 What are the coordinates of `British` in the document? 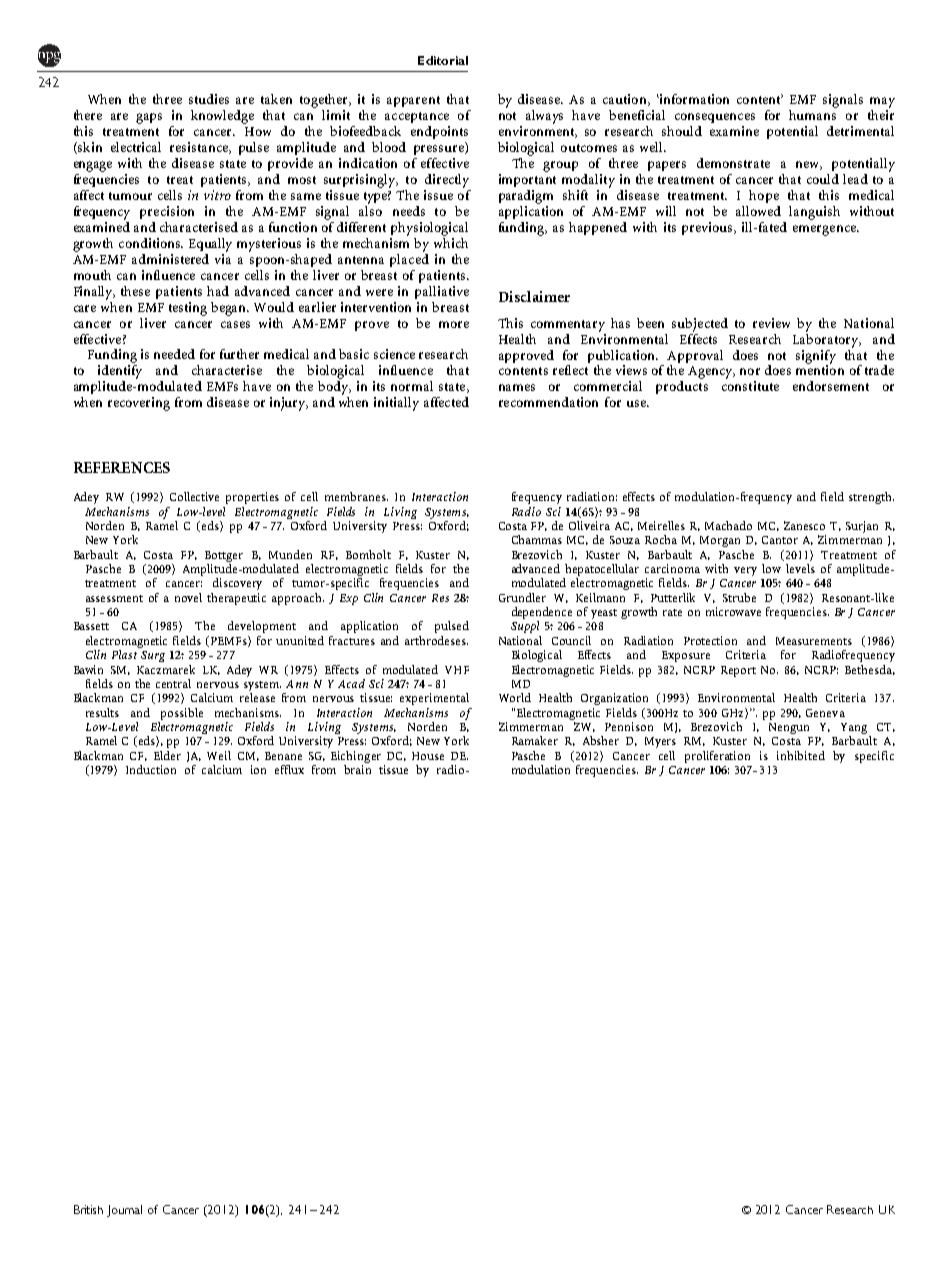 It's located at (88, 1209).
